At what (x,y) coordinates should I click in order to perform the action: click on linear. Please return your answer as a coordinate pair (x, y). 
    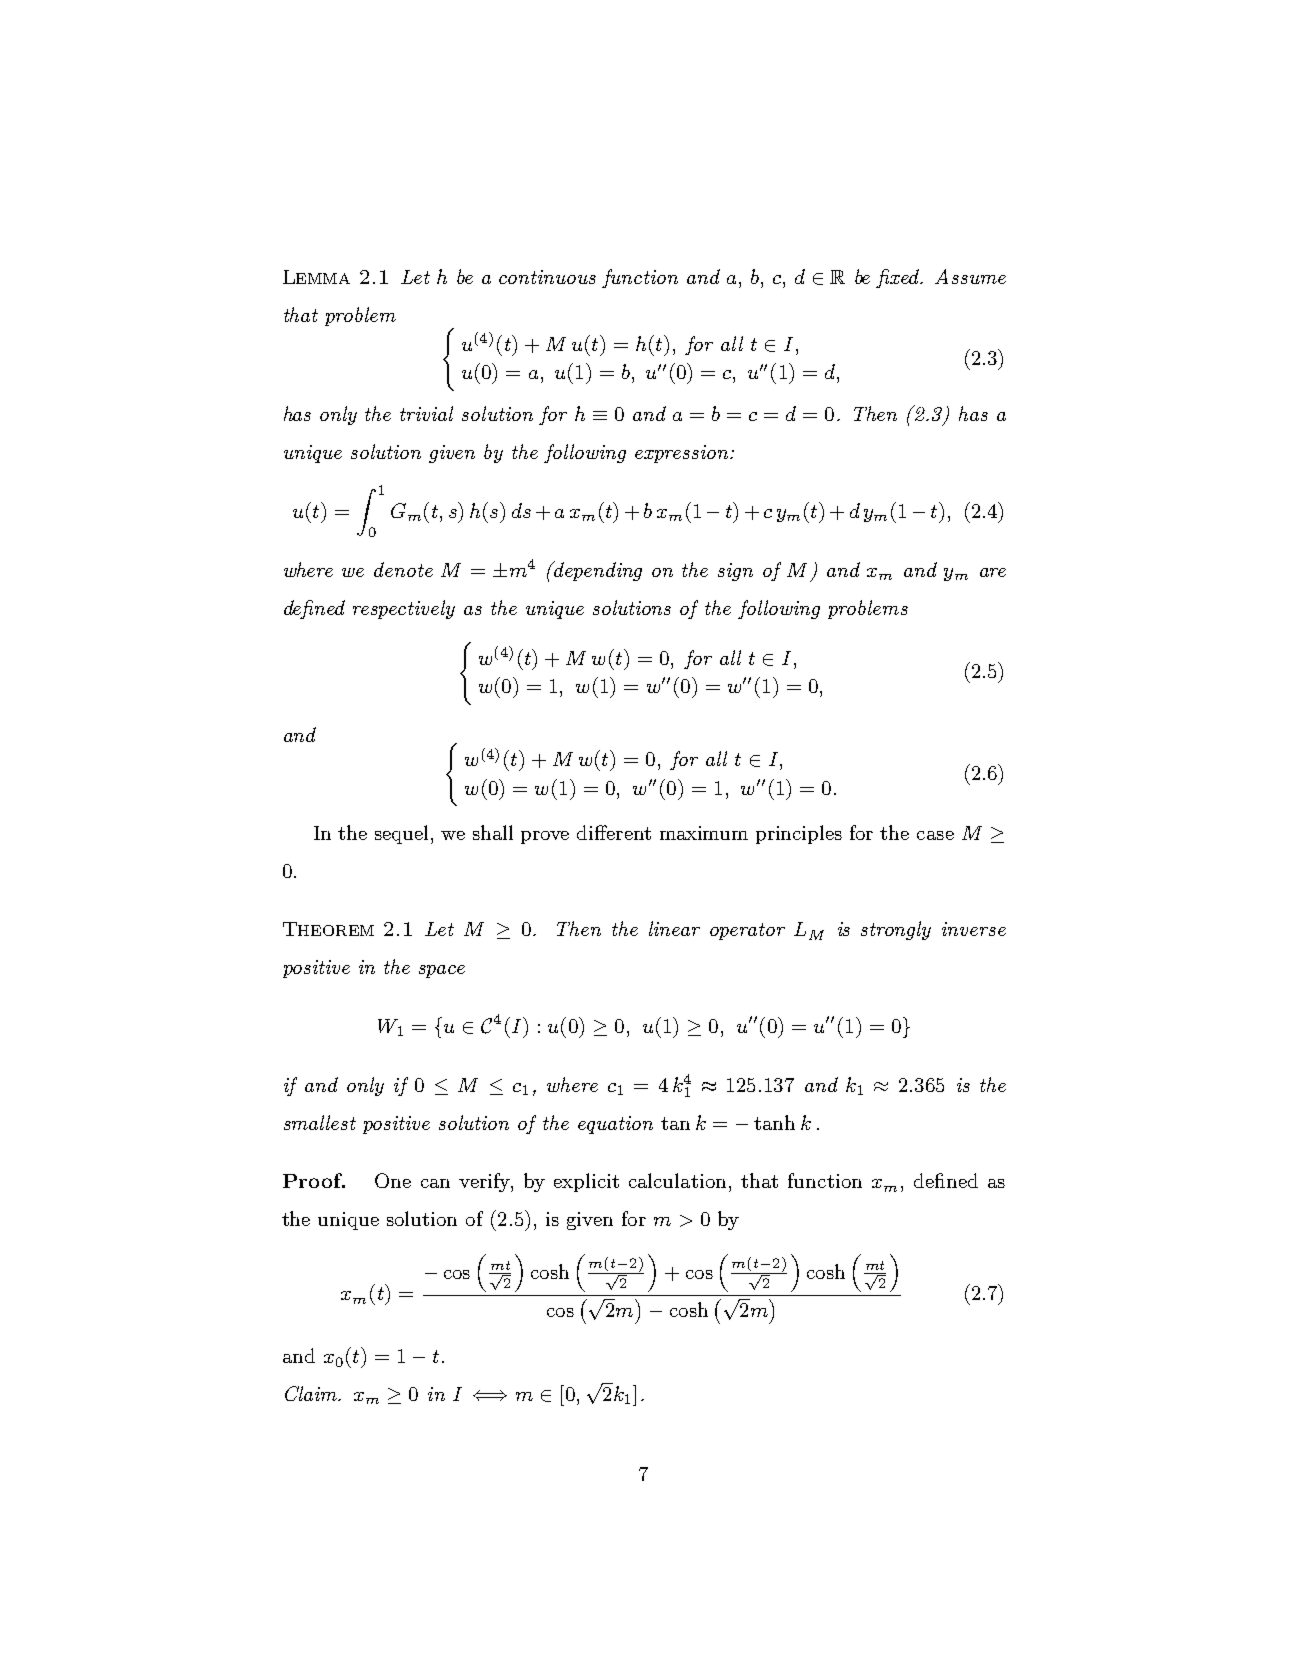
    Looking at the image, I should click on (674, 928).
